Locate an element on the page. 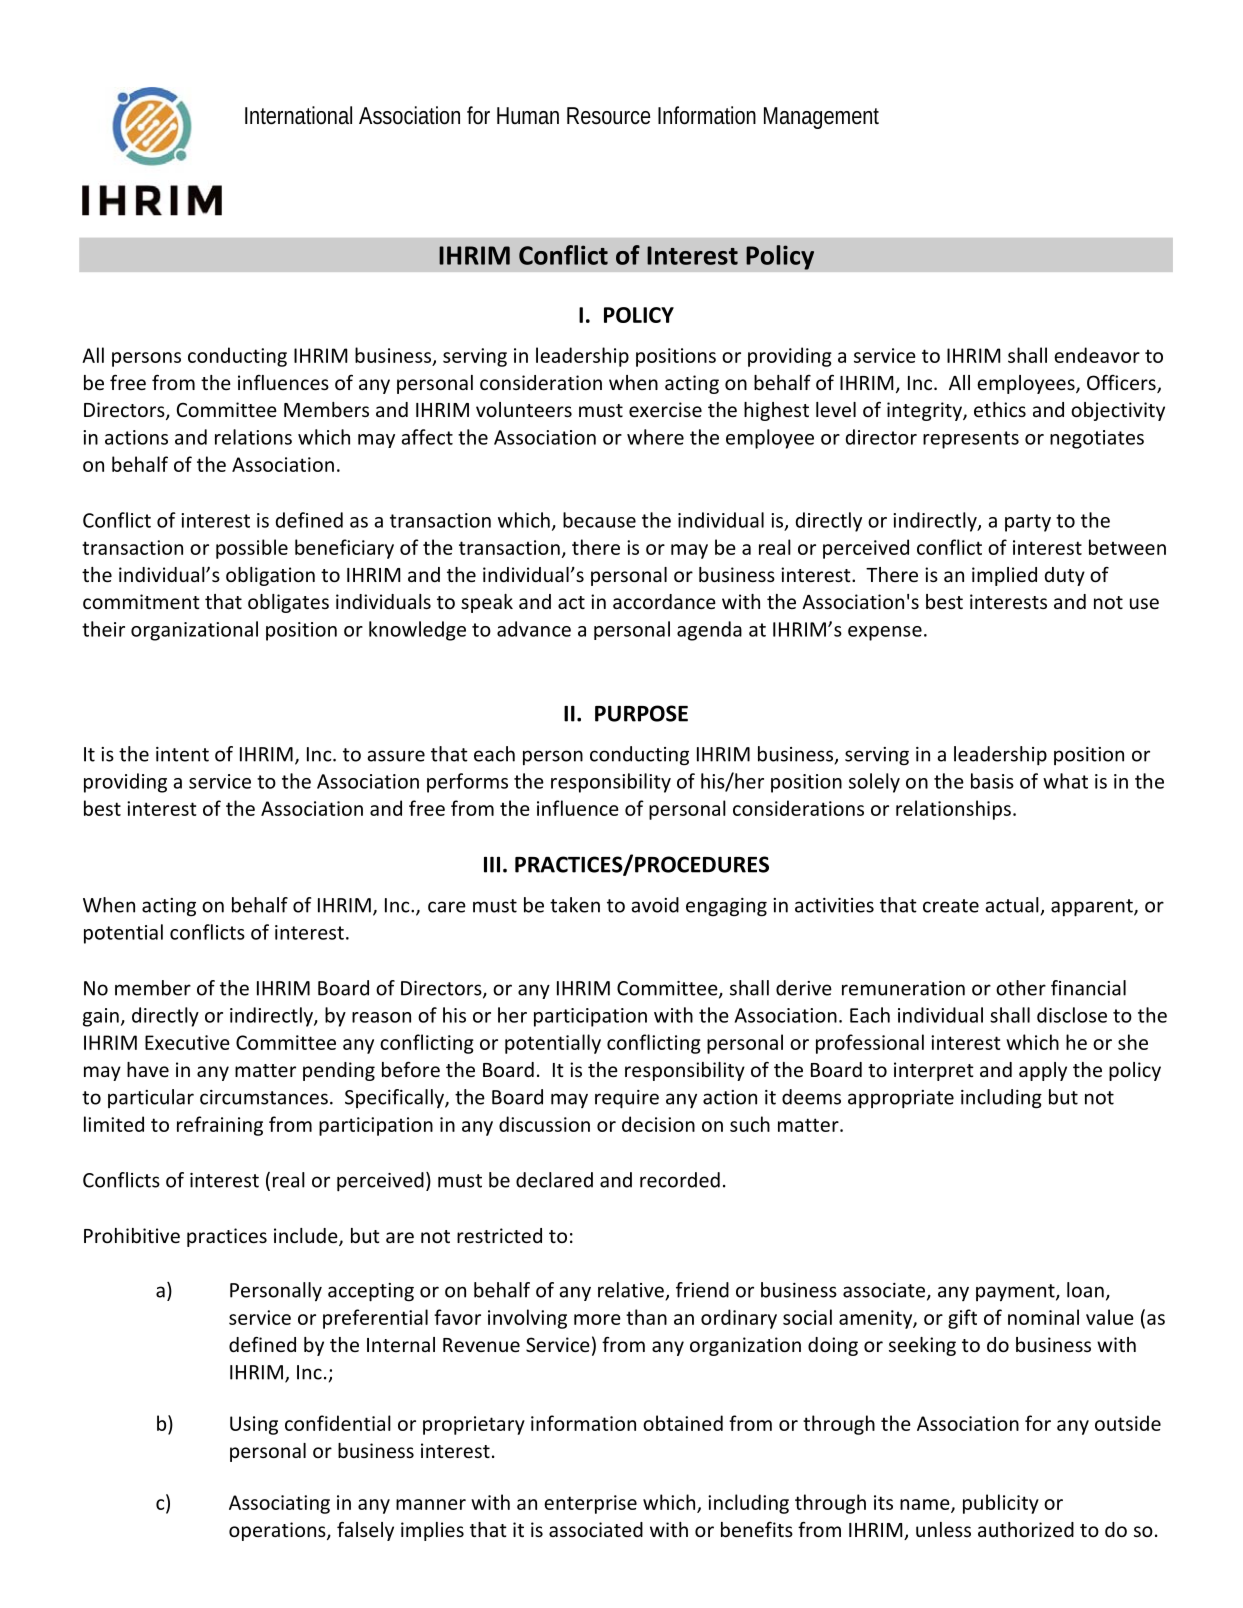  Management is located at coordinates (821, 118).
